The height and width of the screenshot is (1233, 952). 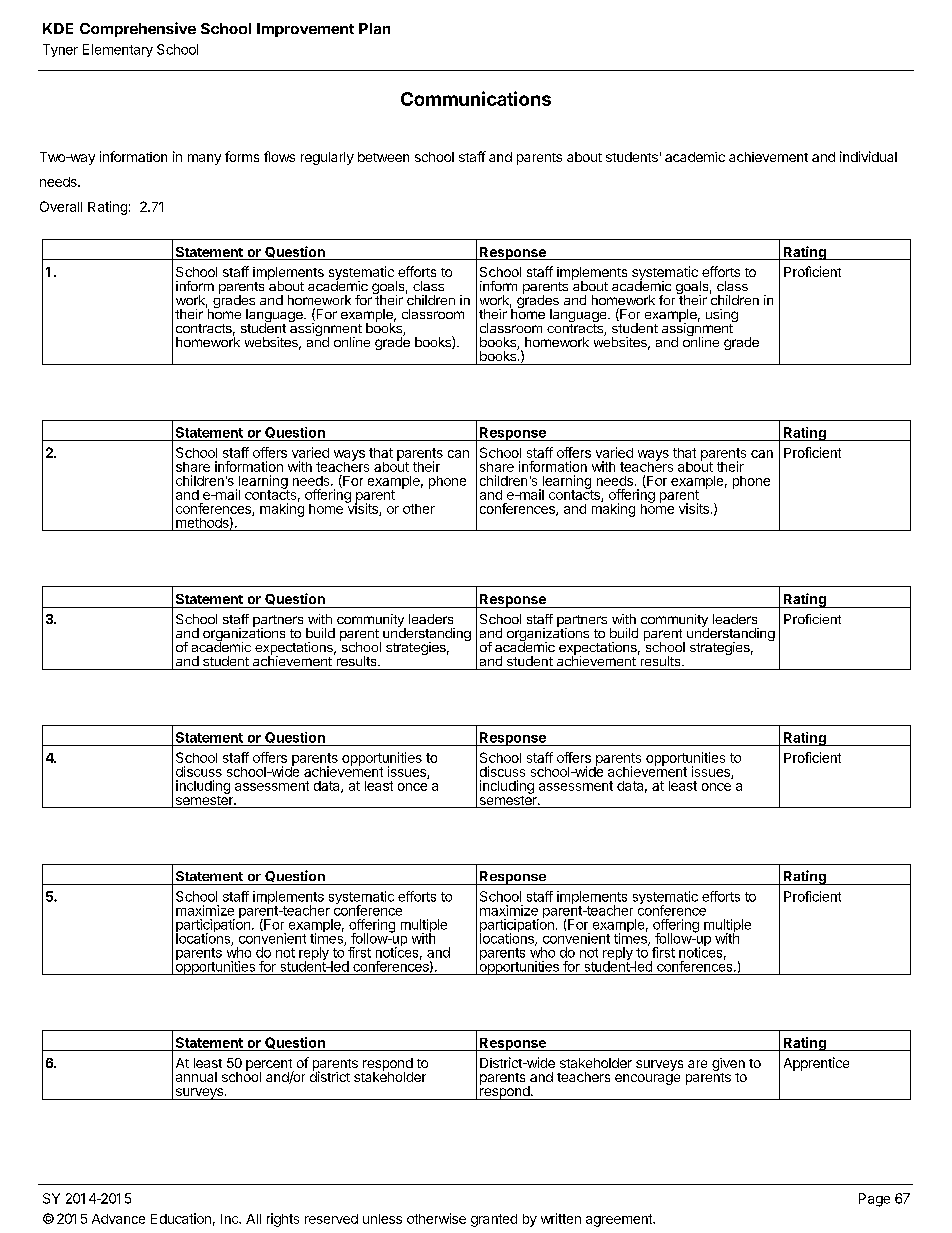 I want to click on Page, so click(x=874, y=1200).
